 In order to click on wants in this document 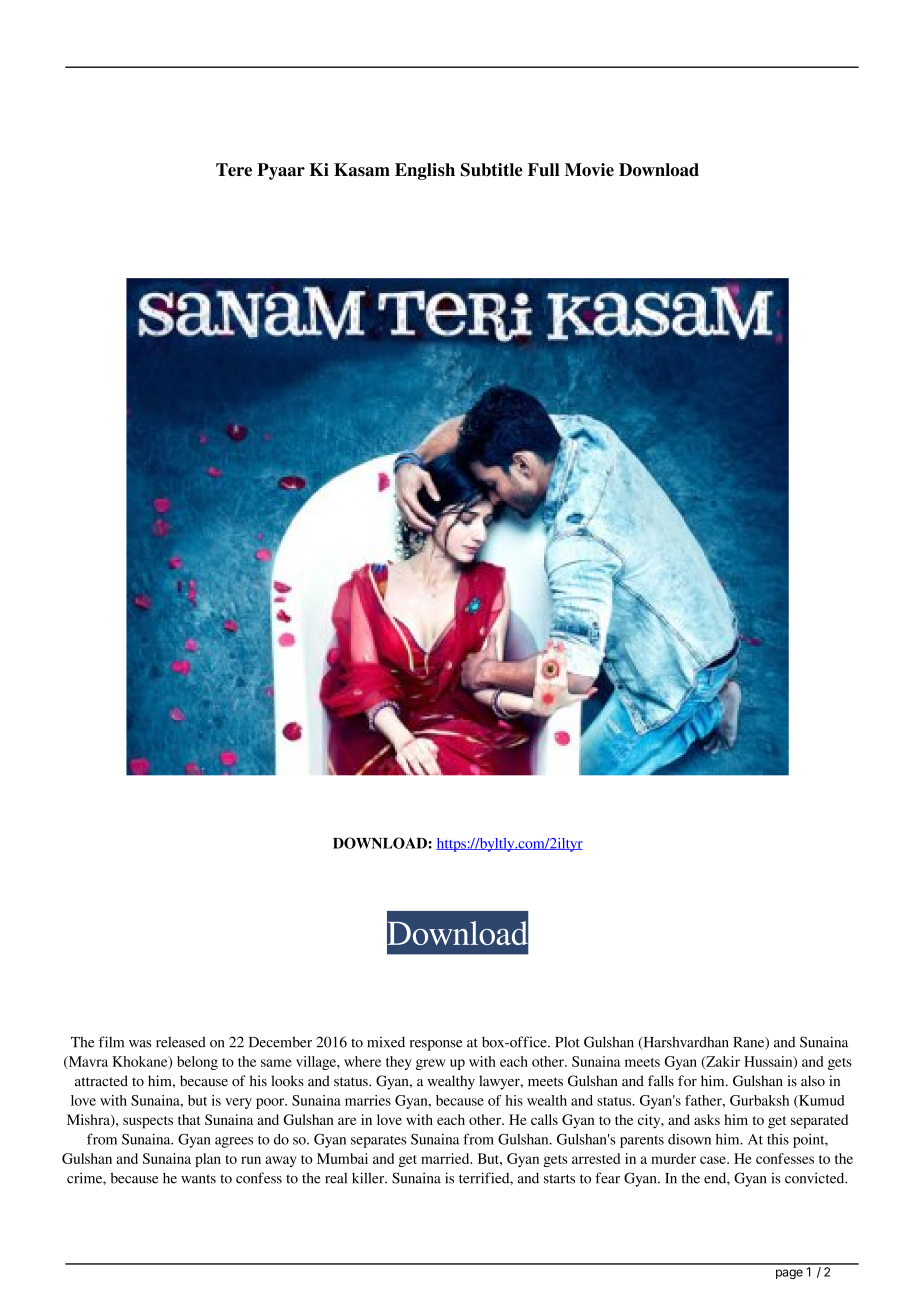, I will do `click(198, 1179)`.
